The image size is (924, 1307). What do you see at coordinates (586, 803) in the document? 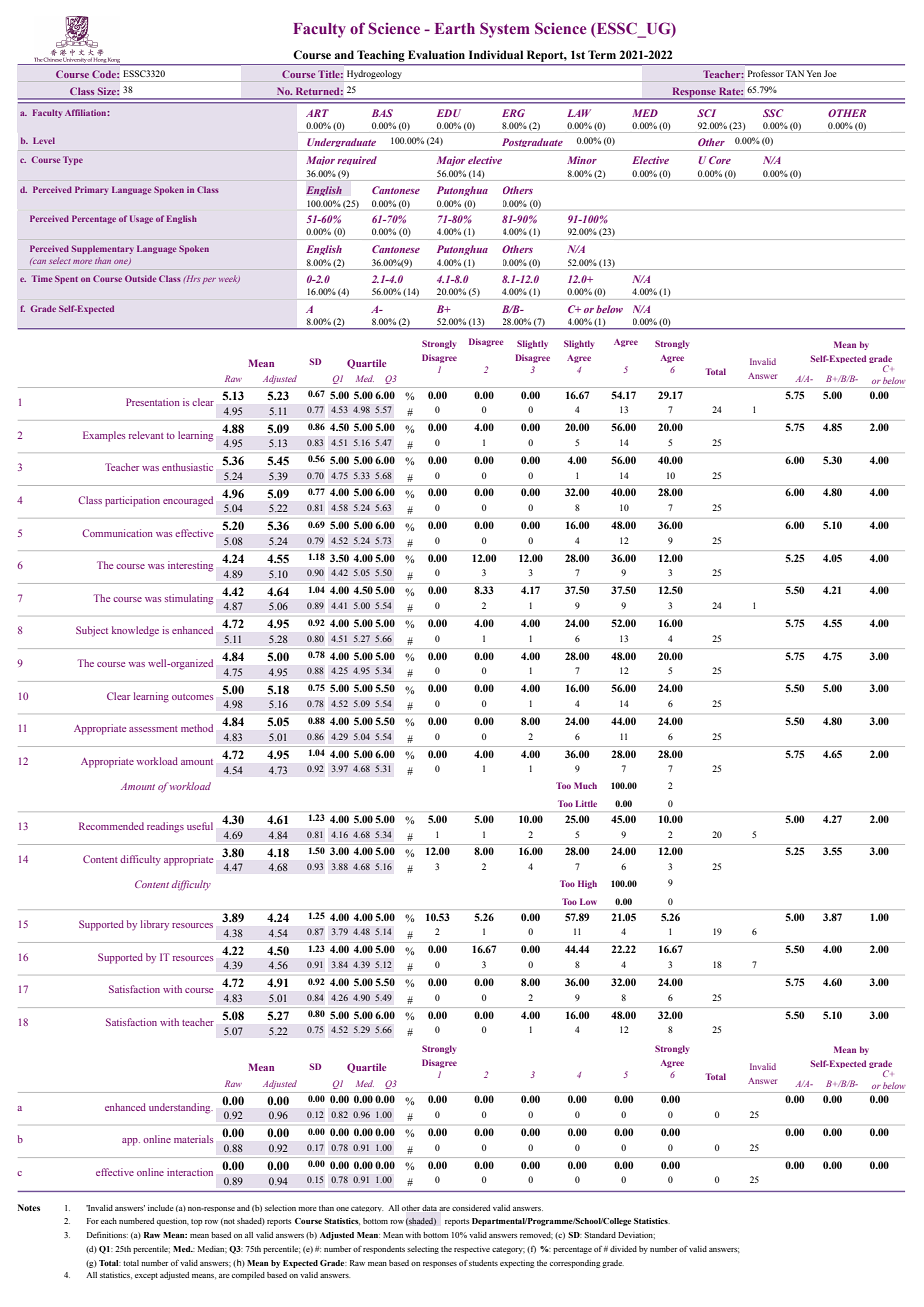
I see `Little` at bounding box center [586, 803].
